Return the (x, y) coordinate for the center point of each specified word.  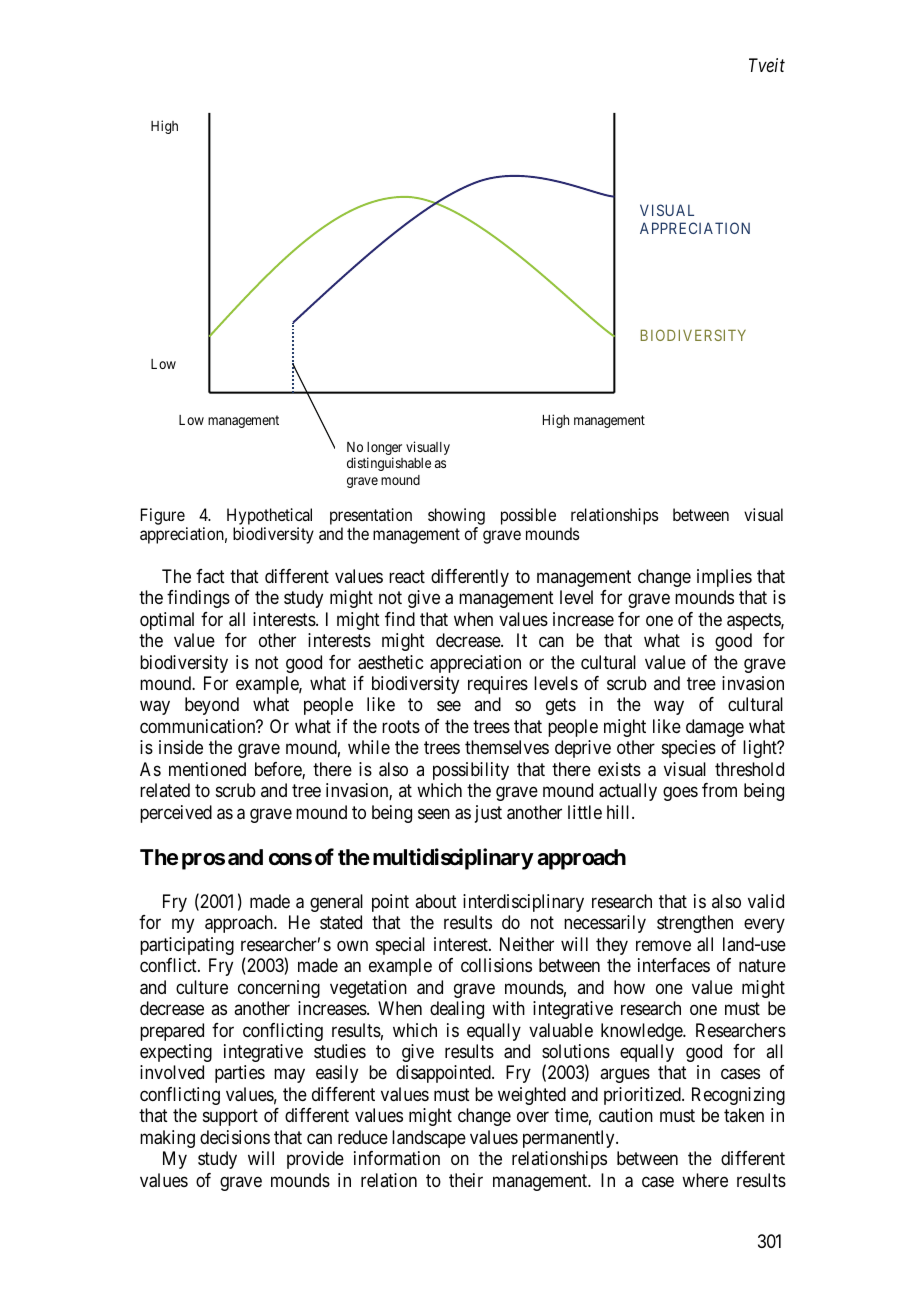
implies (724, 578)
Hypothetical (269, 516)
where (705, 1180)
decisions (235, 1137)
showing (456, 516)
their (466, 1180)
